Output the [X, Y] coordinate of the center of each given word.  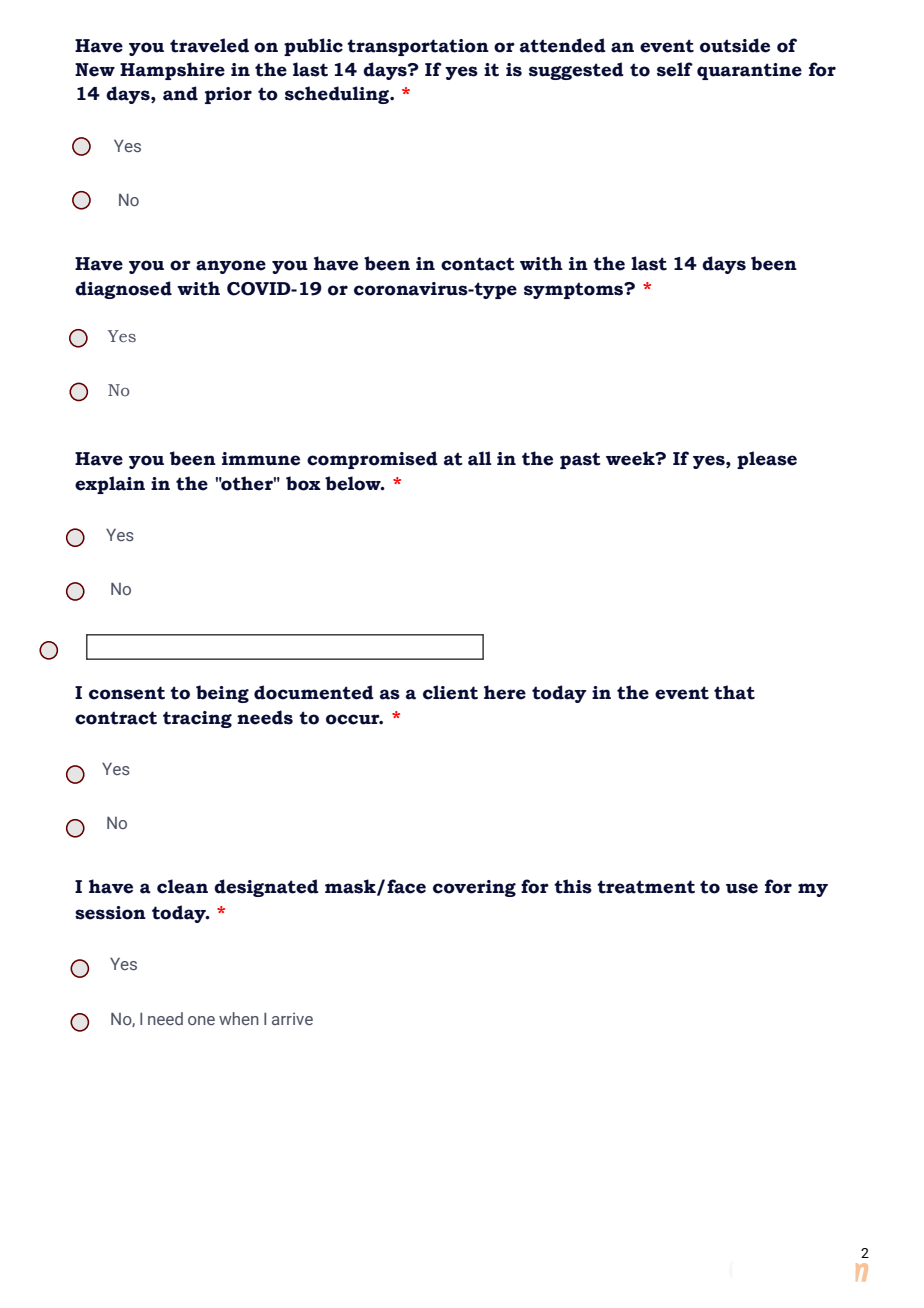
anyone [231, 267]
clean [182, 886]
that [734, 692]
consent [127, 693]
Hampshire [172, 71]
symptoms [575, 290]
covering [474, 888]
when [239, 1018]
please [767, 460]
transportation [418, 47]
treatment [646, 887]
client [450, 692]
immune [261, 459]
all [480, 458]
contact [478, 264]
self [675, 69]
